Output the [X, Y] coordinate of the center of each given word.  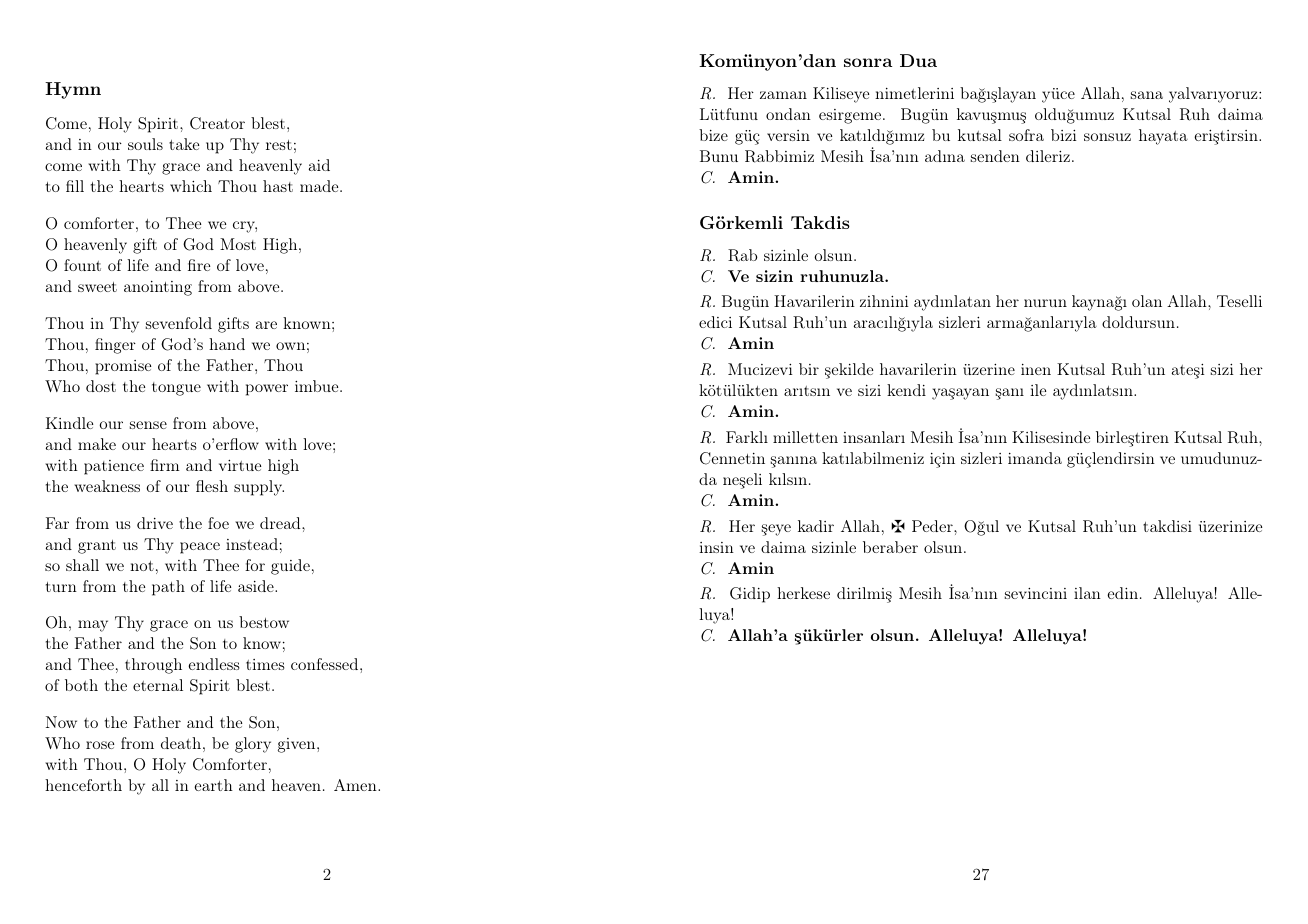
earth [213, 785]
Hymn [73, 90]
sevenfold [179, 323]
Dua [918, 60]
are [266, 325]
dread [281, 523]
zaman [783, 95]
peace [200, 548]
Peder [933, 526]
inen [1036, 369]
